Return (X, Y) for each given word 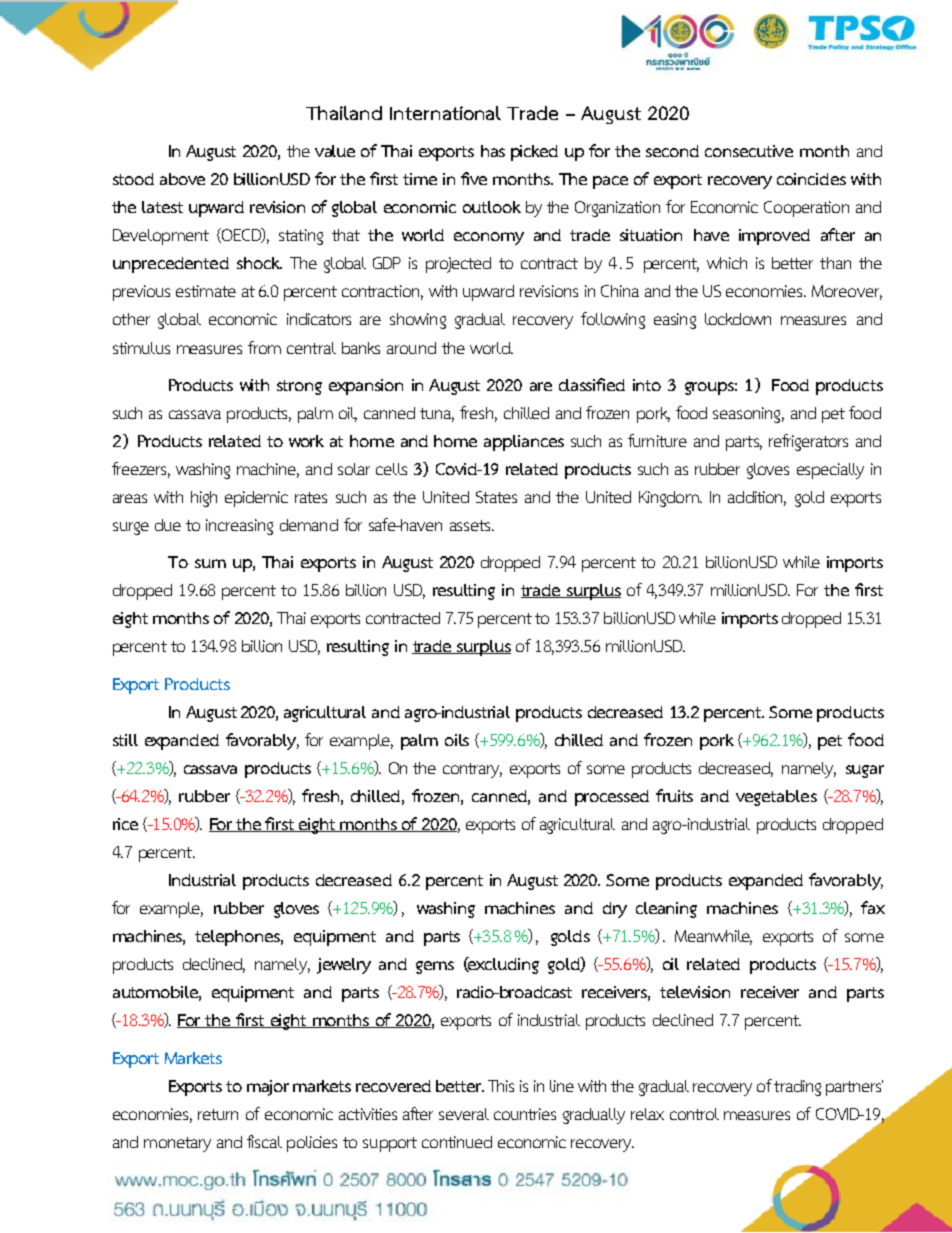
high (204, 499)
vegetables (776, 798)
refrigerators (808, 442)
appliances (524, 443)
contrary (472, 770)
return (218, 1114)
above (182, 179)
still (125, 740)
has (493, 151)
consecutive (749, 151)
